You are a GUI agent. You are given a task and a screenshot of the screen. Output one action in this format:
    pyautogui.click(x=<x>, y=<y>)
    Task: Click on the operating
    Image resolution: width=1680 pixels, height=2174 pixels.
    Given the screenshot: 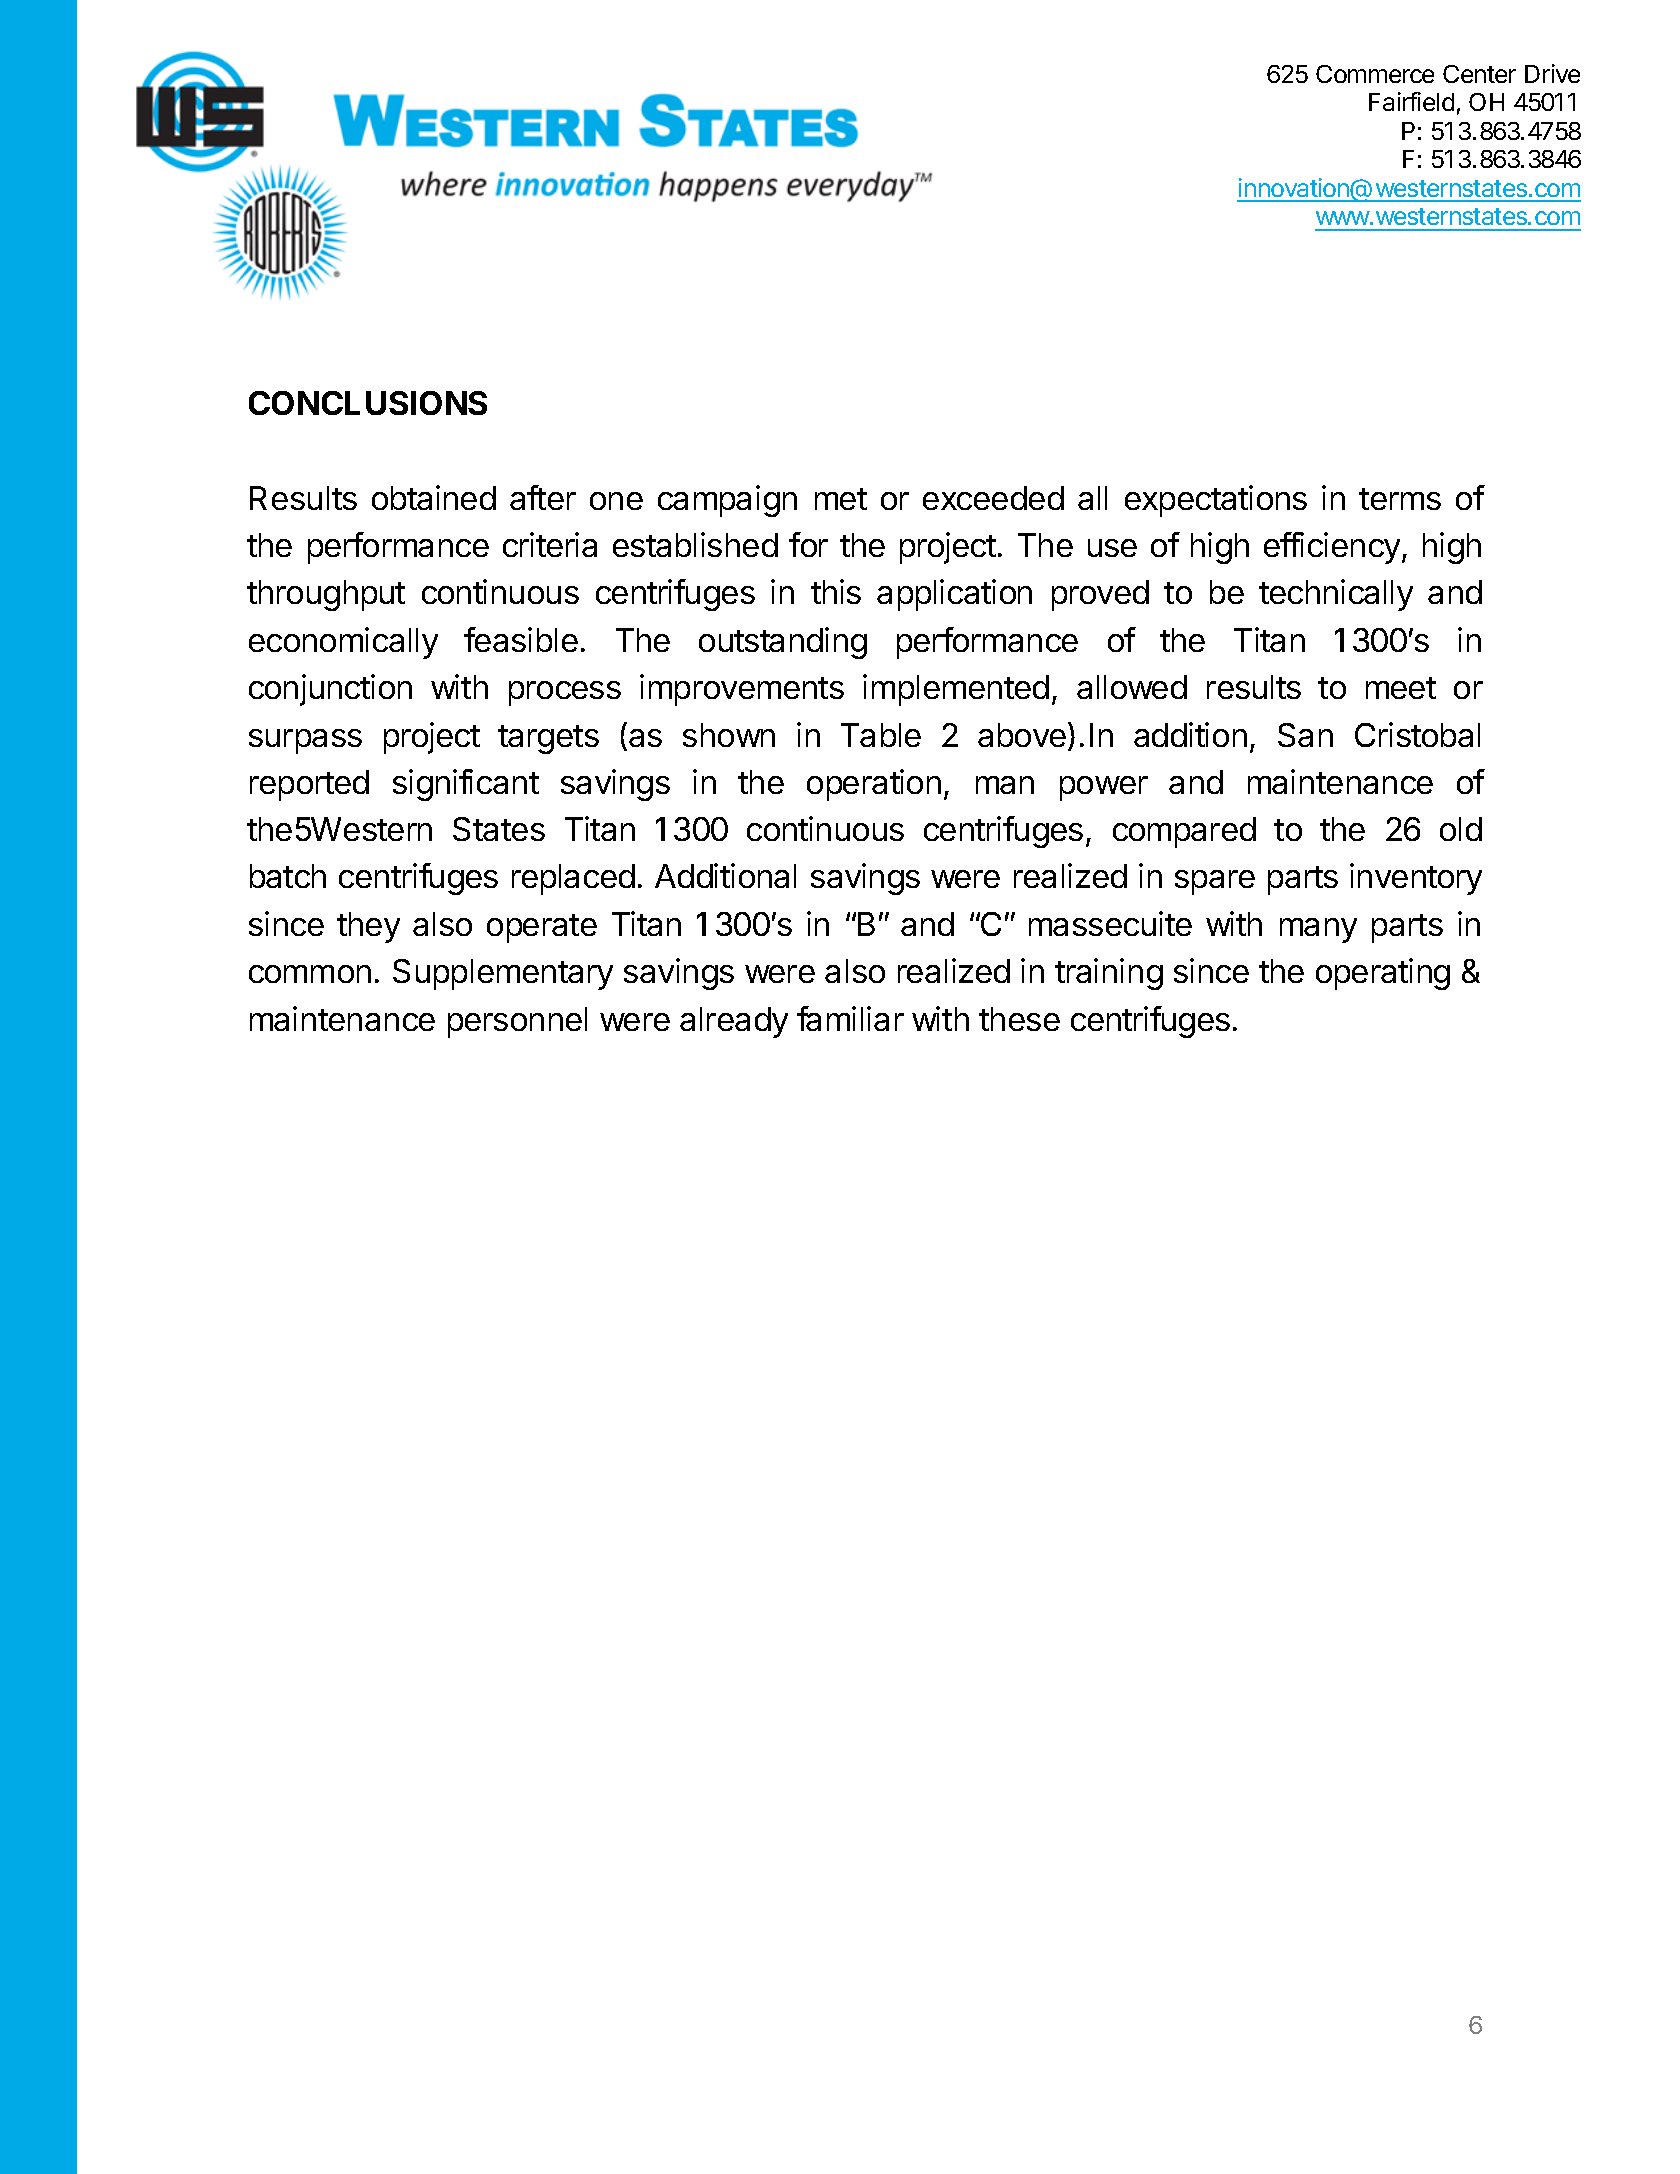 What is the action you would take?
    pyautogui.click(x=1383, y=974)
